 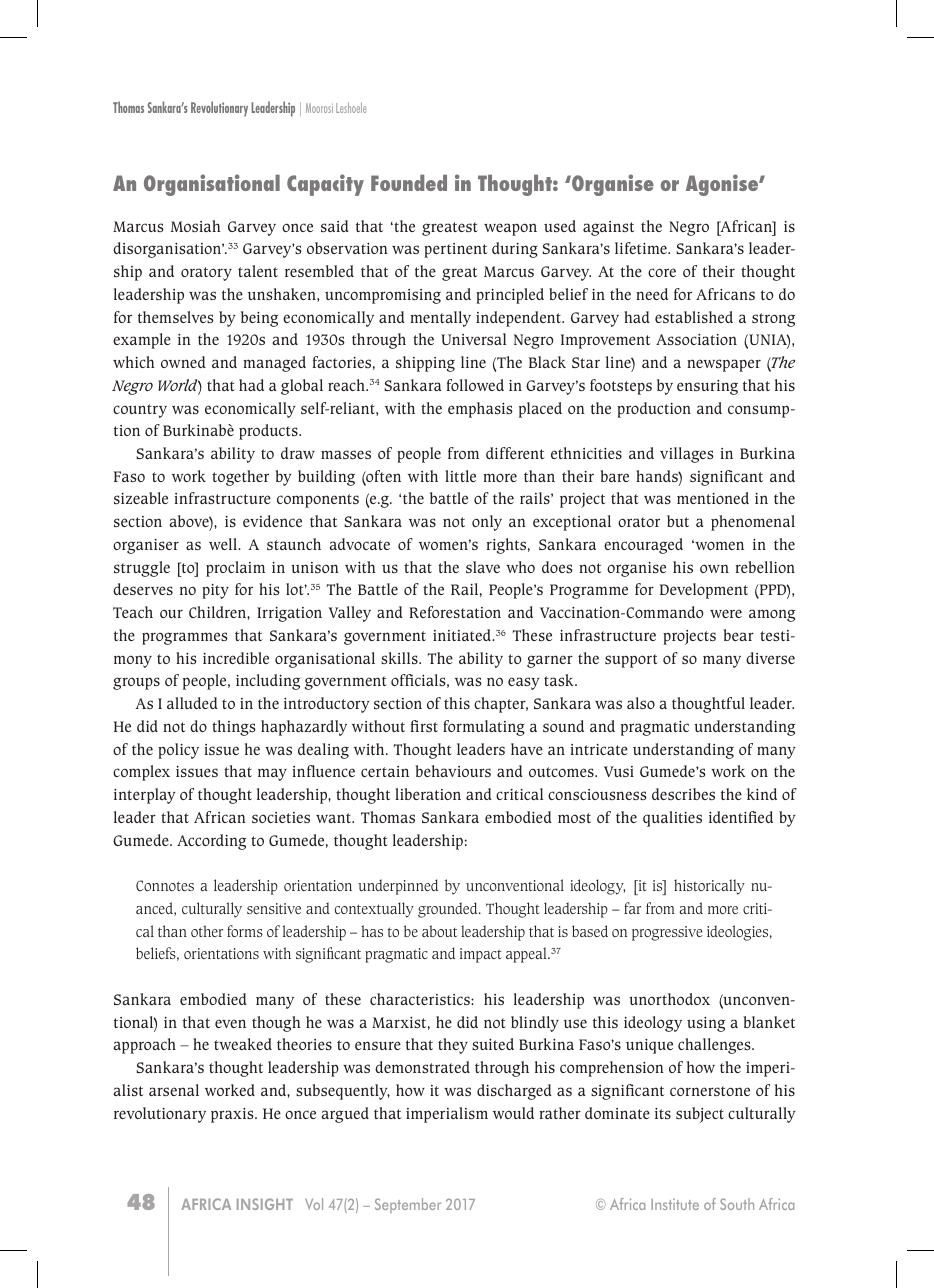 What do you see at coordinates (669, 999) in the document?
I see `unorthodox` at bounding box center [669, 999].
